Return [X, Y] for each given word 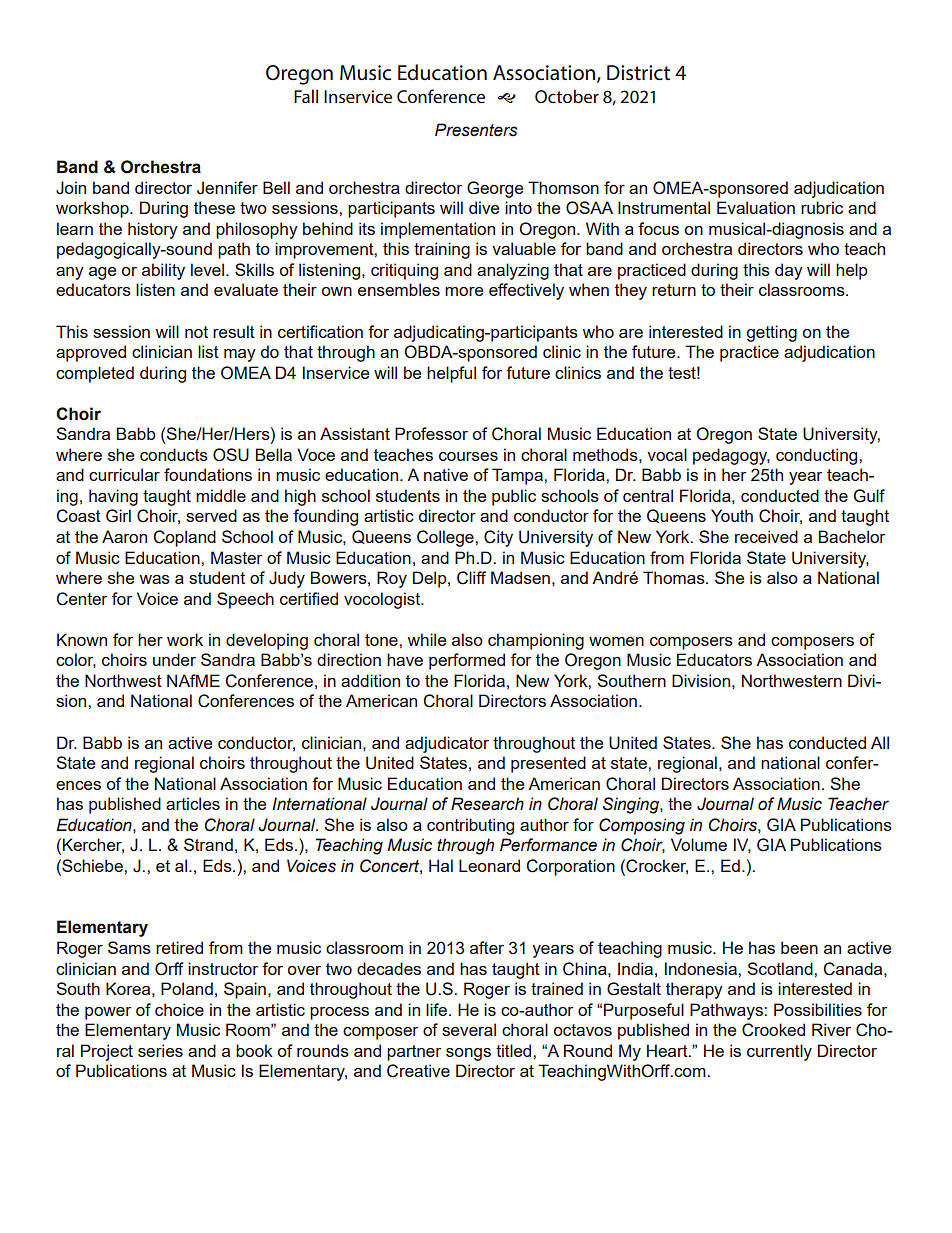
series [160, 1050]
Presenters [476, 130]
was [154, 579]
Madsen [520, 577]
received [766, 536]
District [638, 73]
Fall [306, 96]
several [469, 1029]
